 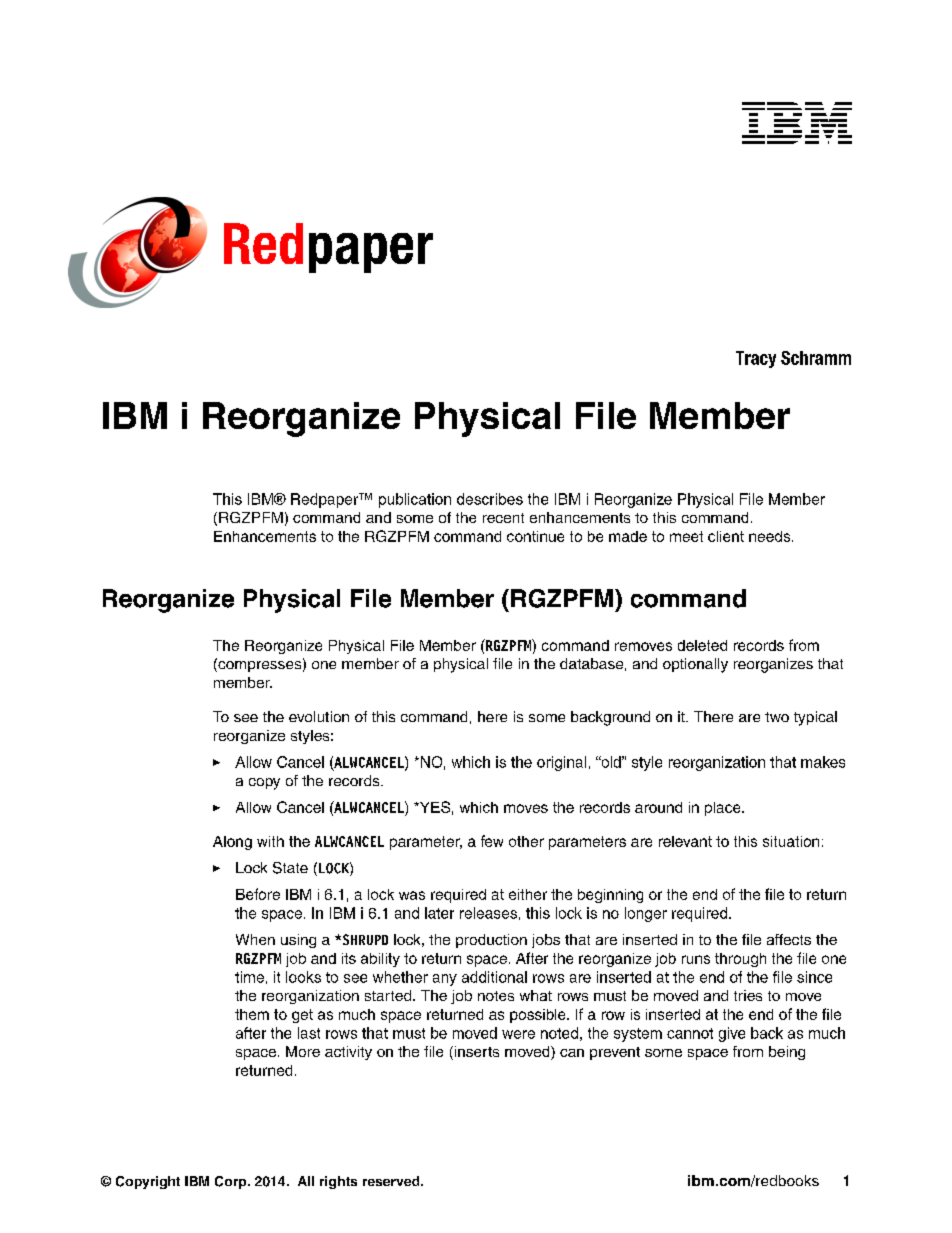 I want to click on Tracy, so click(x=756, y=359).
